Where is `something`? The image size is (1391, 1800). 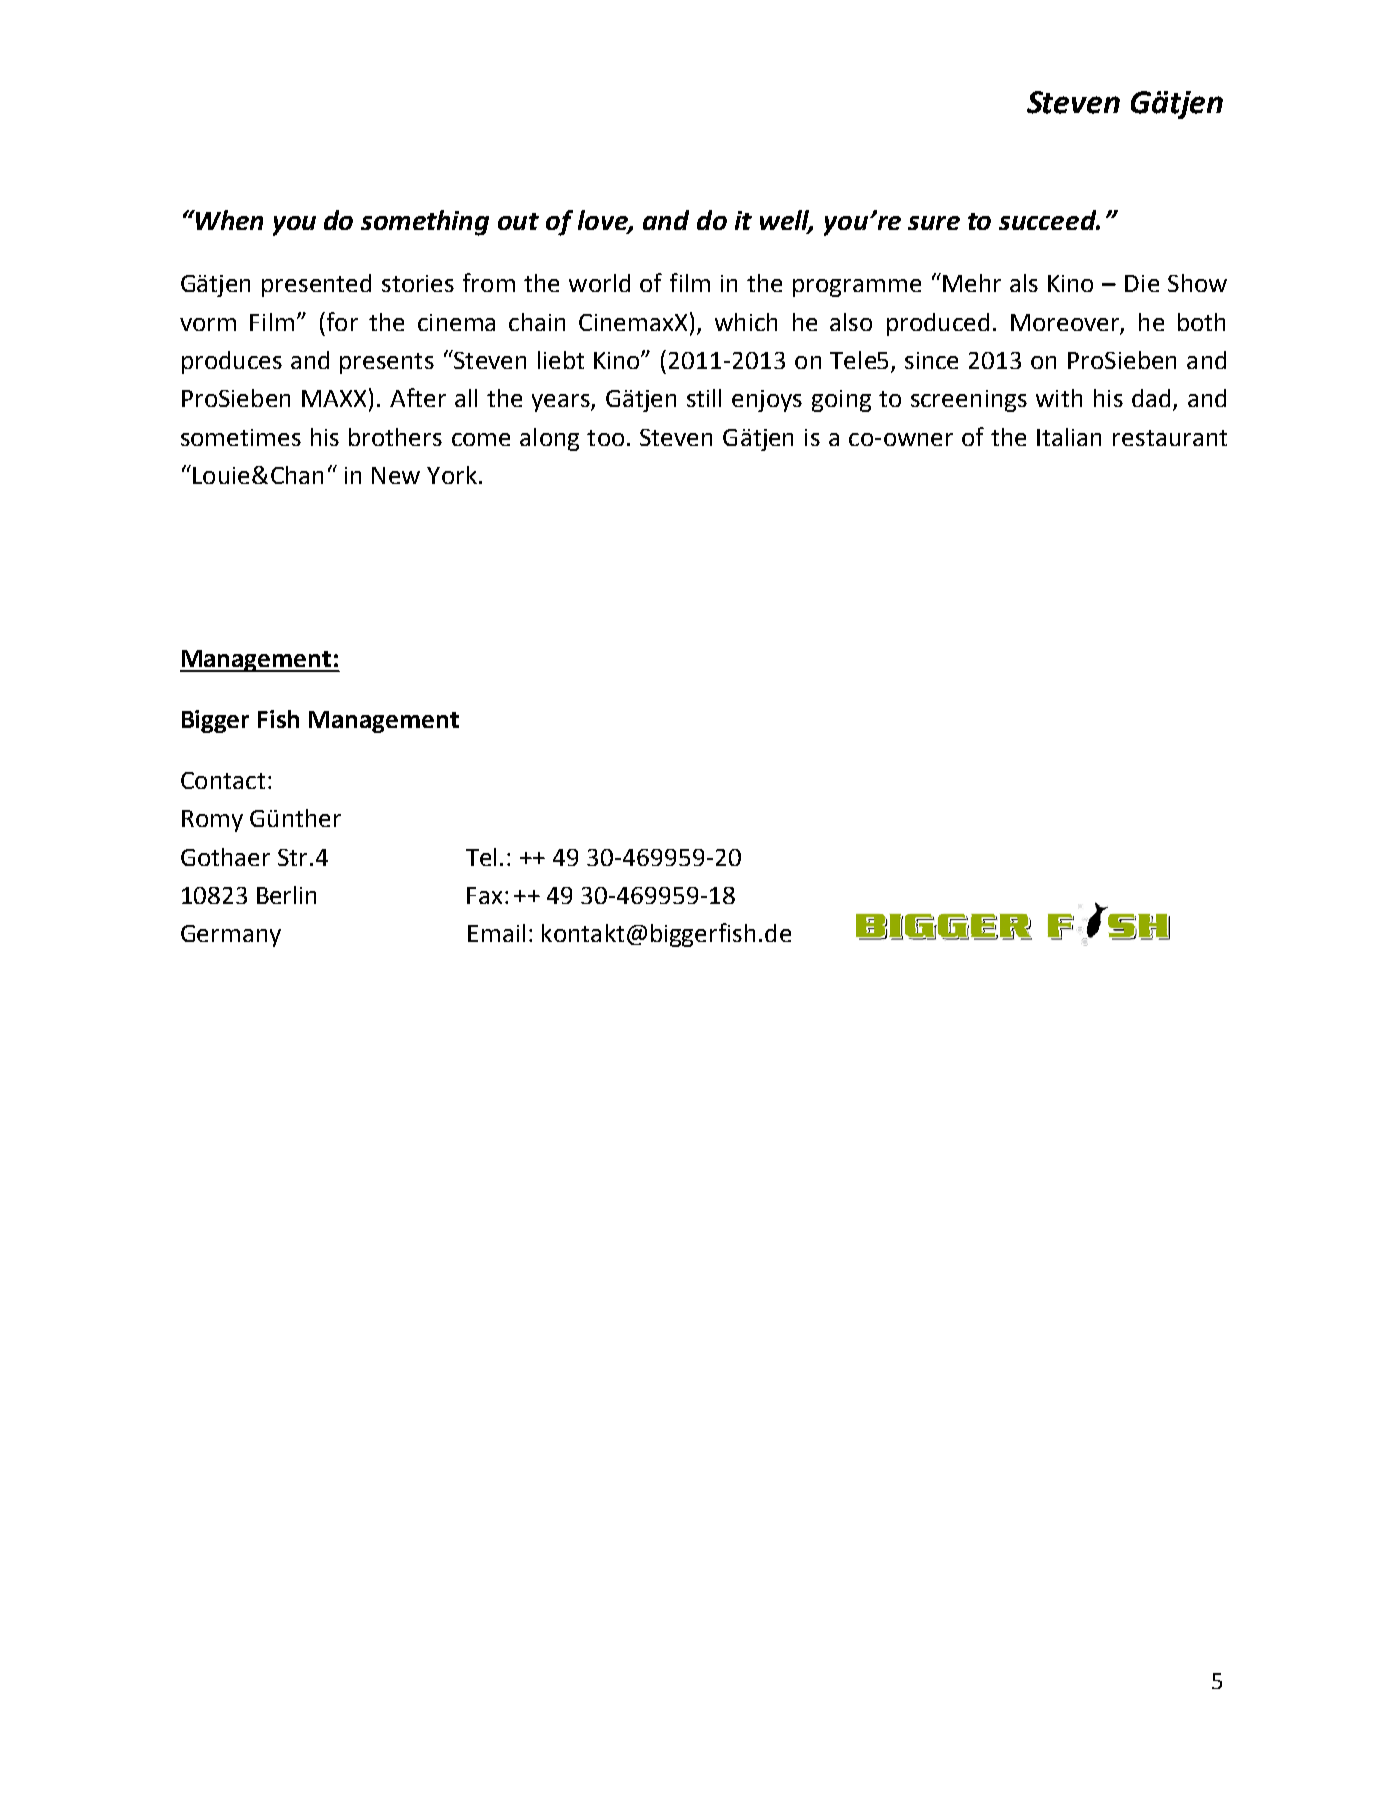
something is located at coordinates (425, 223).
